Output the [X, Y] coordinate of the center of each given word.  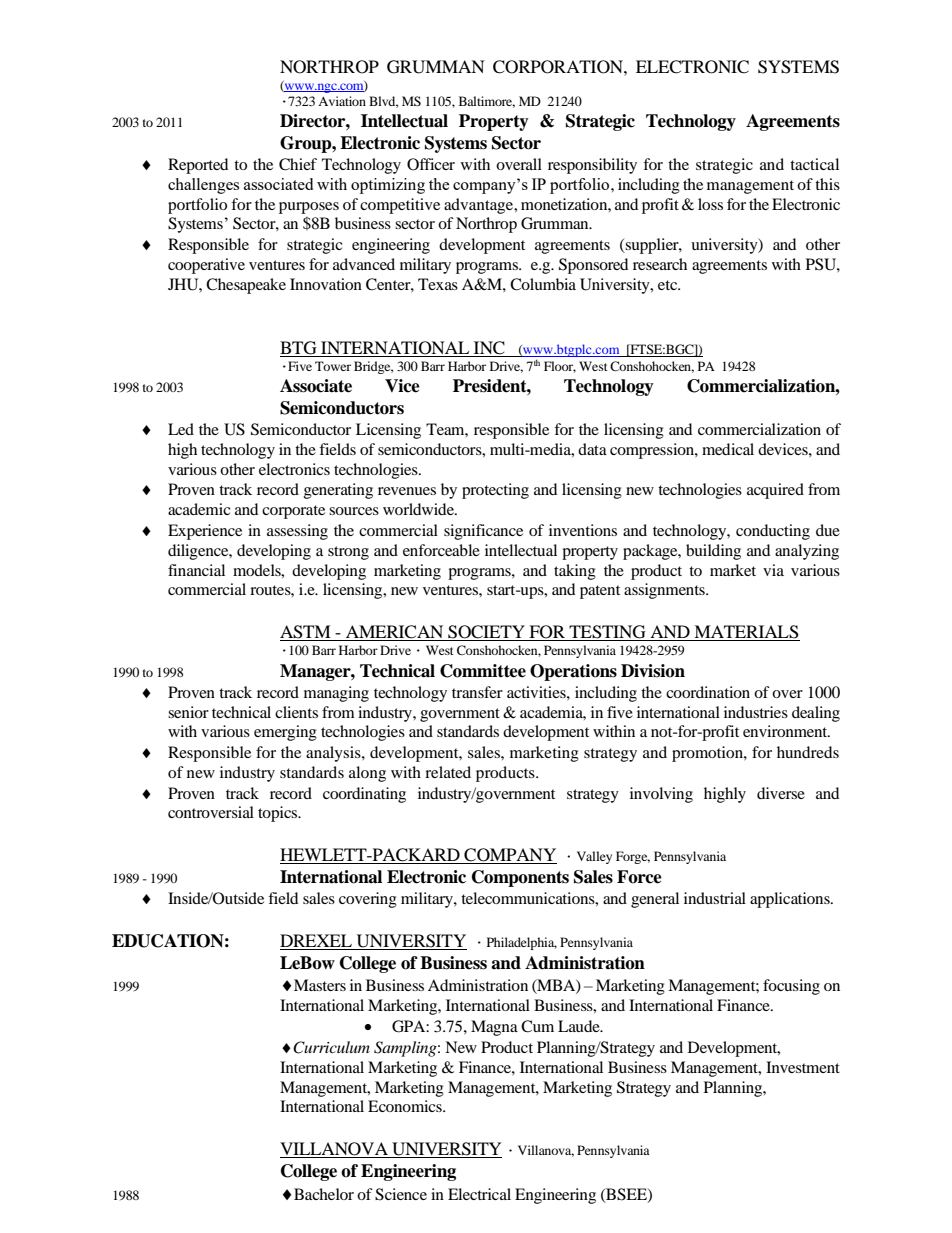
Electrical [479, 1194]
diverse [781, 793]
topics [279, 814]
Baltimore [487, 102]
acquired [775, 491]
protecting [495, 491]
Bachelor [324, 1194]
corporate [293, 512]
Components [520, 878]
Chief [298, 164]
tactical [814, 164]
